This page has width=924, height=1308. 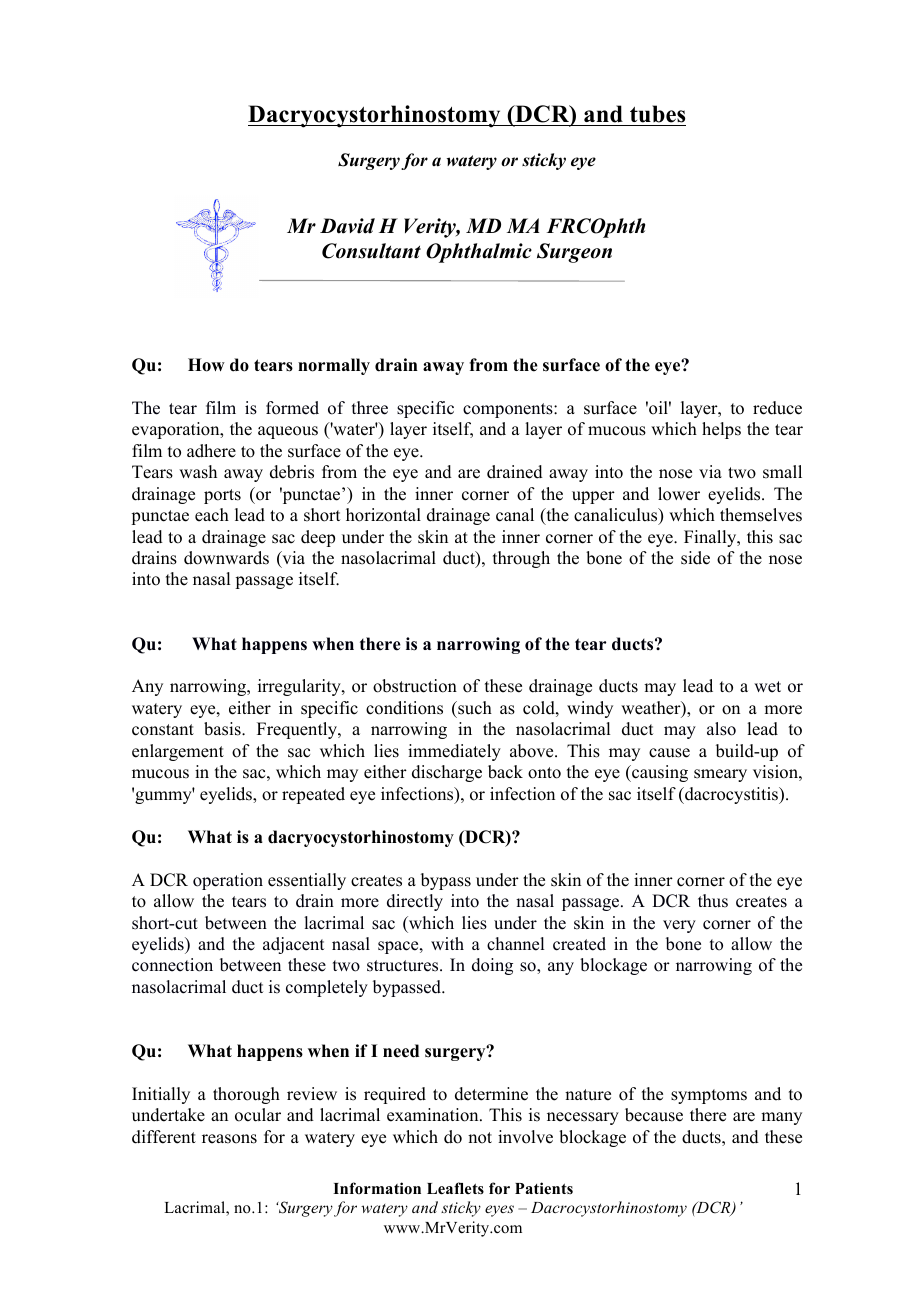 I want to click on reasons, so click(x=229, y=1139).
